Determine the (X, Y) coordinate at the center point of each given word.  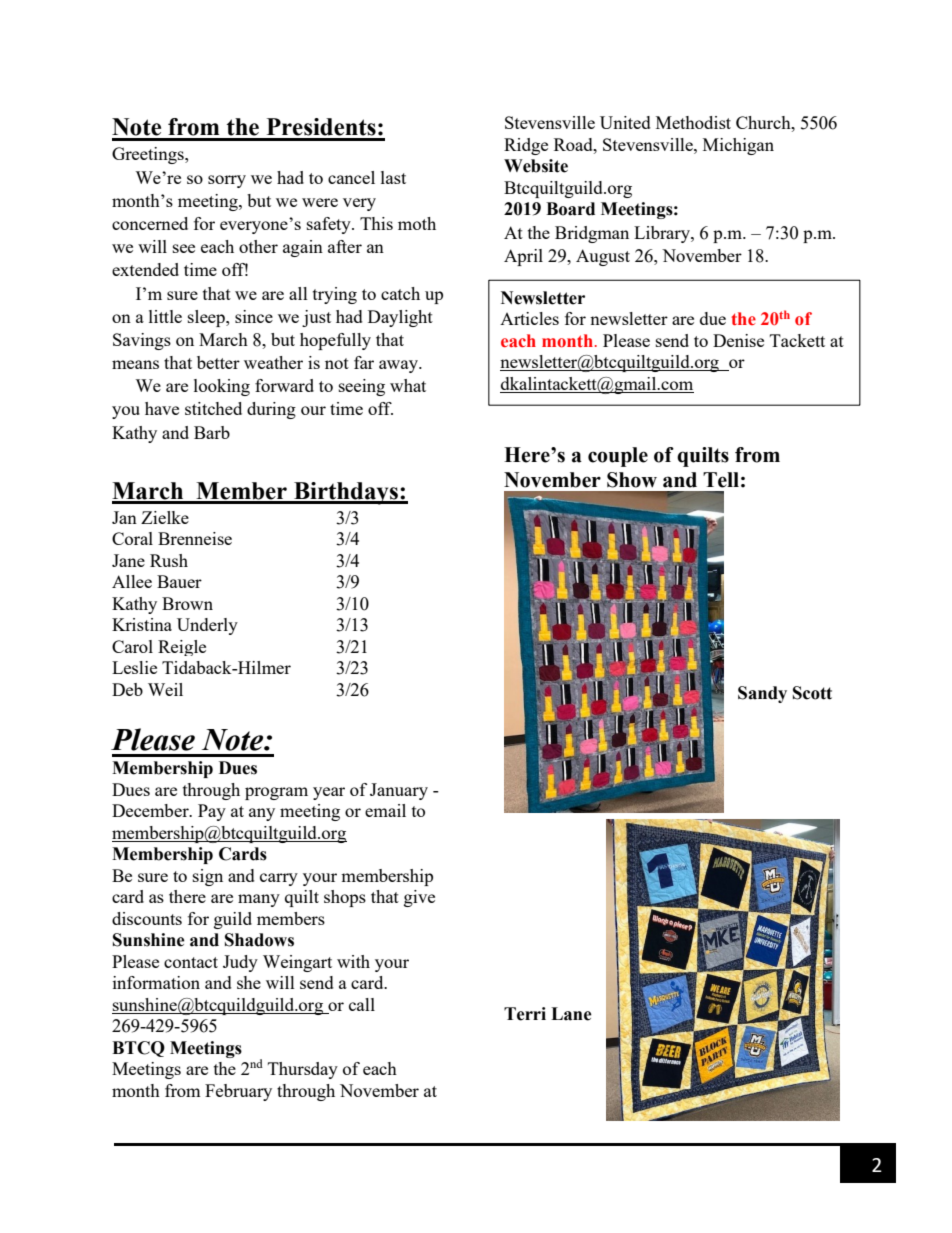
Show (632, 480)
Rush (169, 560)
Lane (571, 1014)
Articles (529, 318)
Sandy (762, 694)
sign (208, 877)
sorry (227, 181)
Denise (738, 340)
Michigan (738, 146)
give (419, 898)
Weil (165, 689)
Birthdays (346, 493)
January (399, 791)
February (238, 1092)
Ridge (526, 146)
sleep (207, 318)
